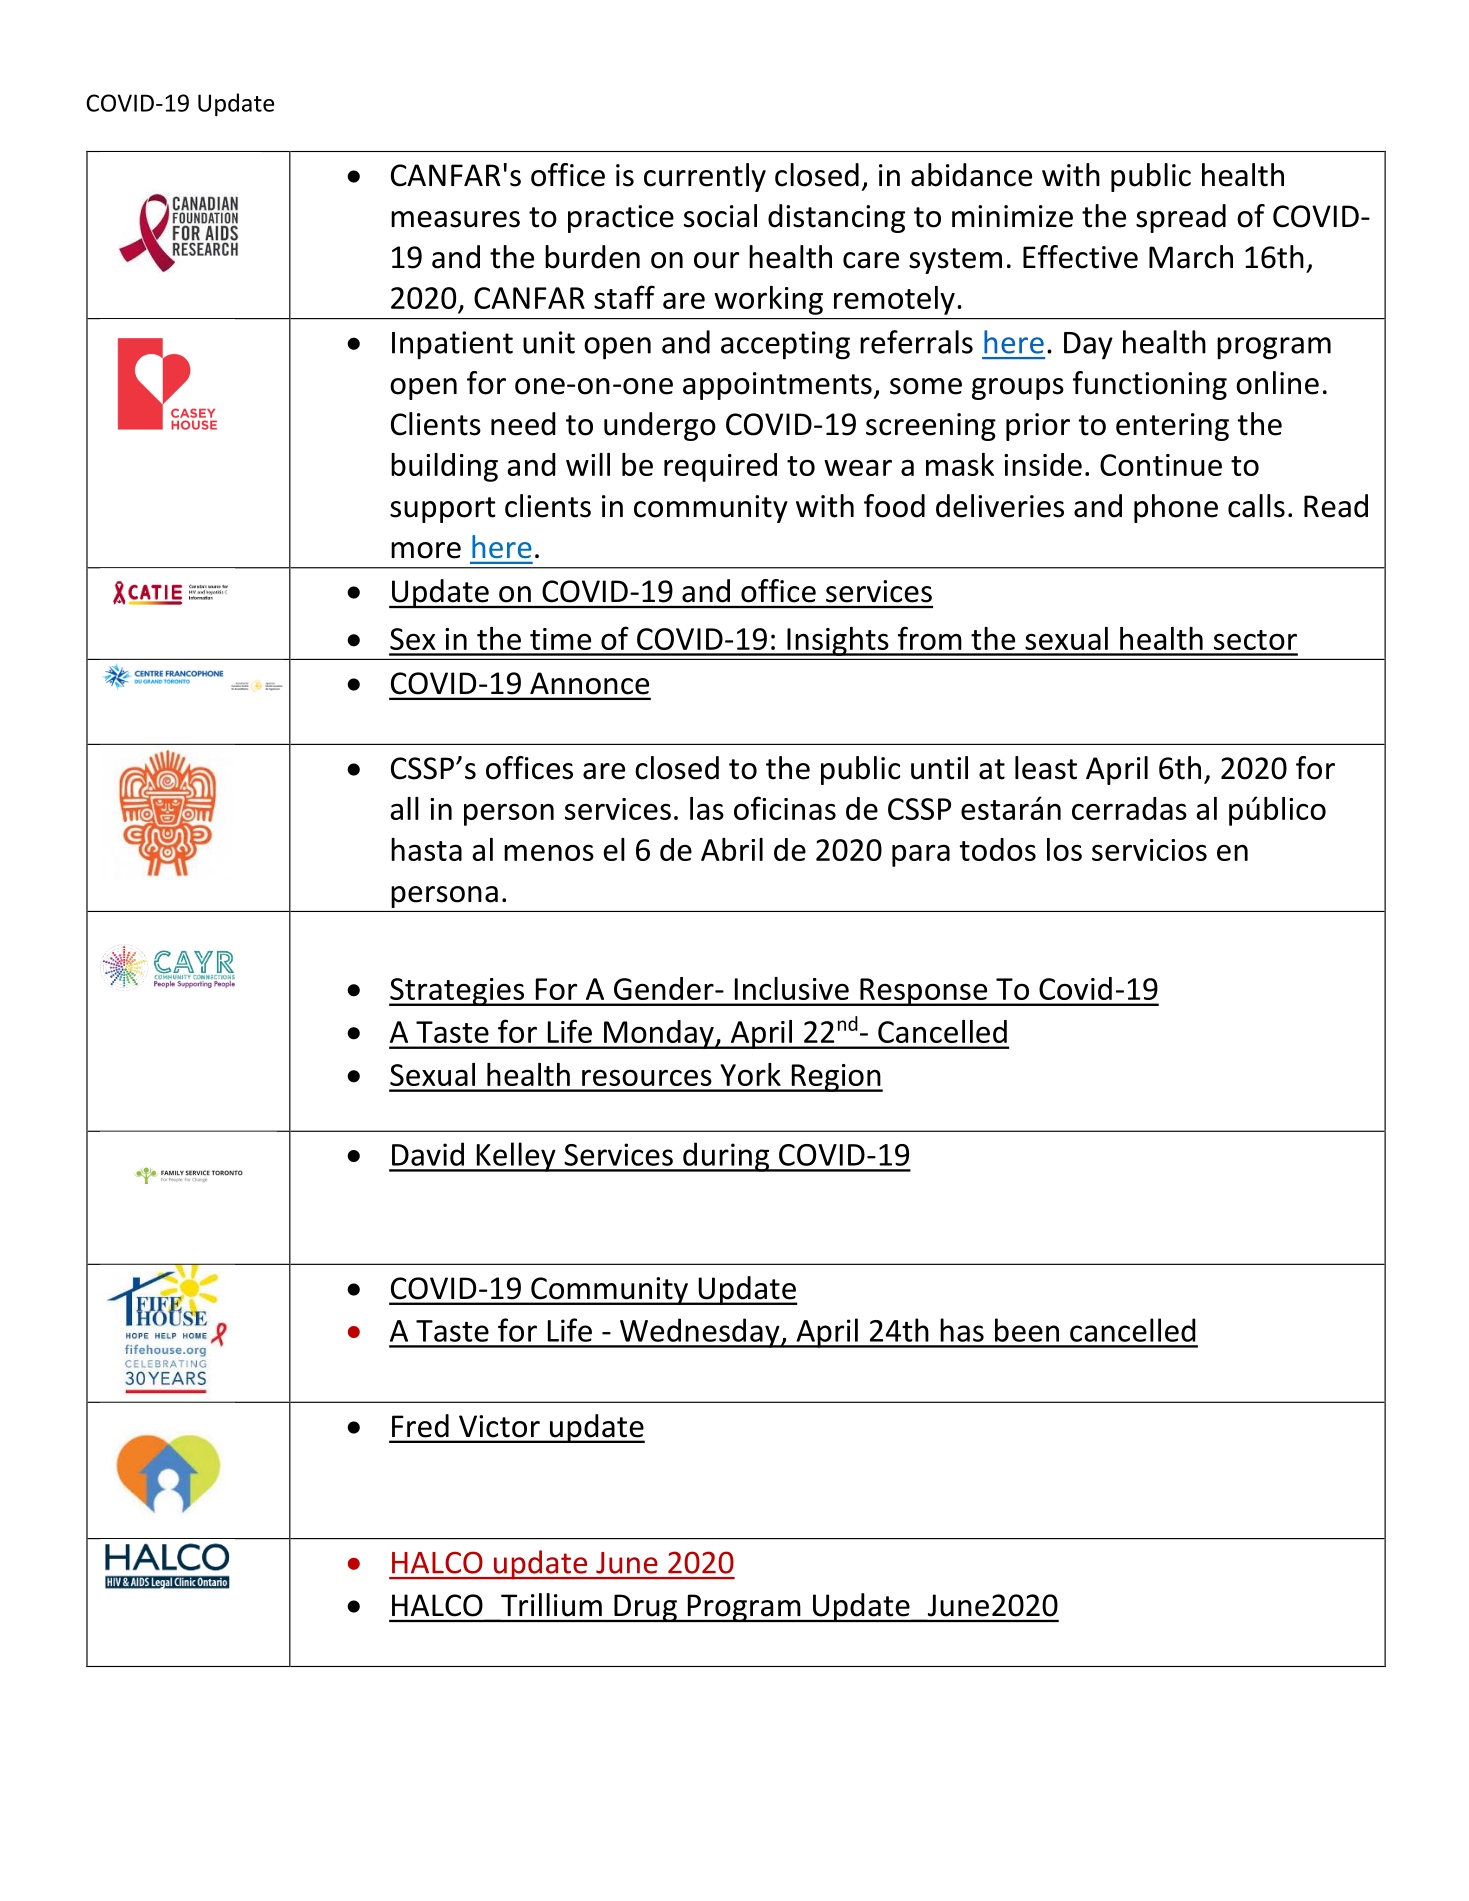 This document has width=1469, height=1901. I want to click on distancing, so click(836, 218).
